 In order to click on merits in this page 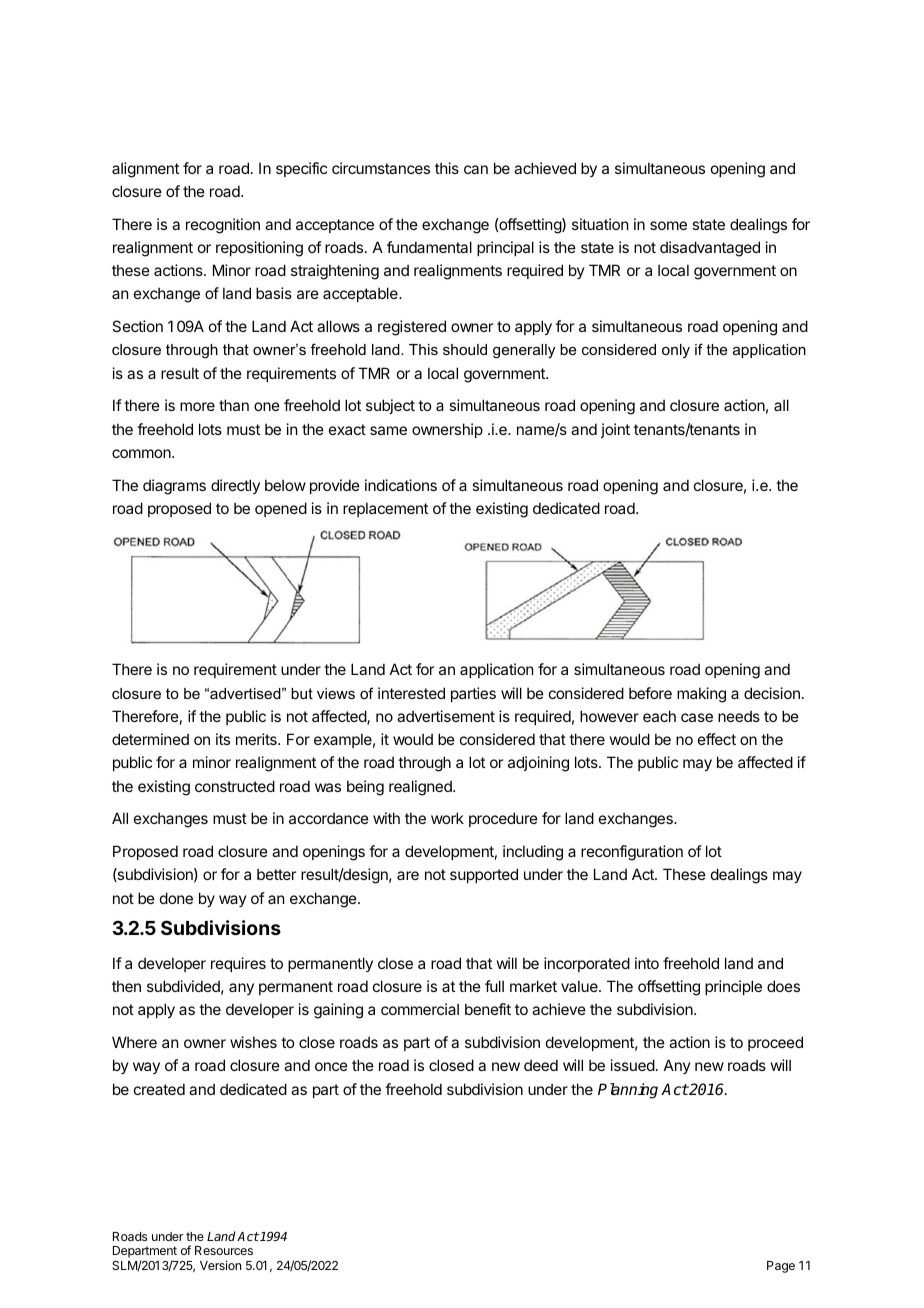, I will do `click(257, 739)`.
